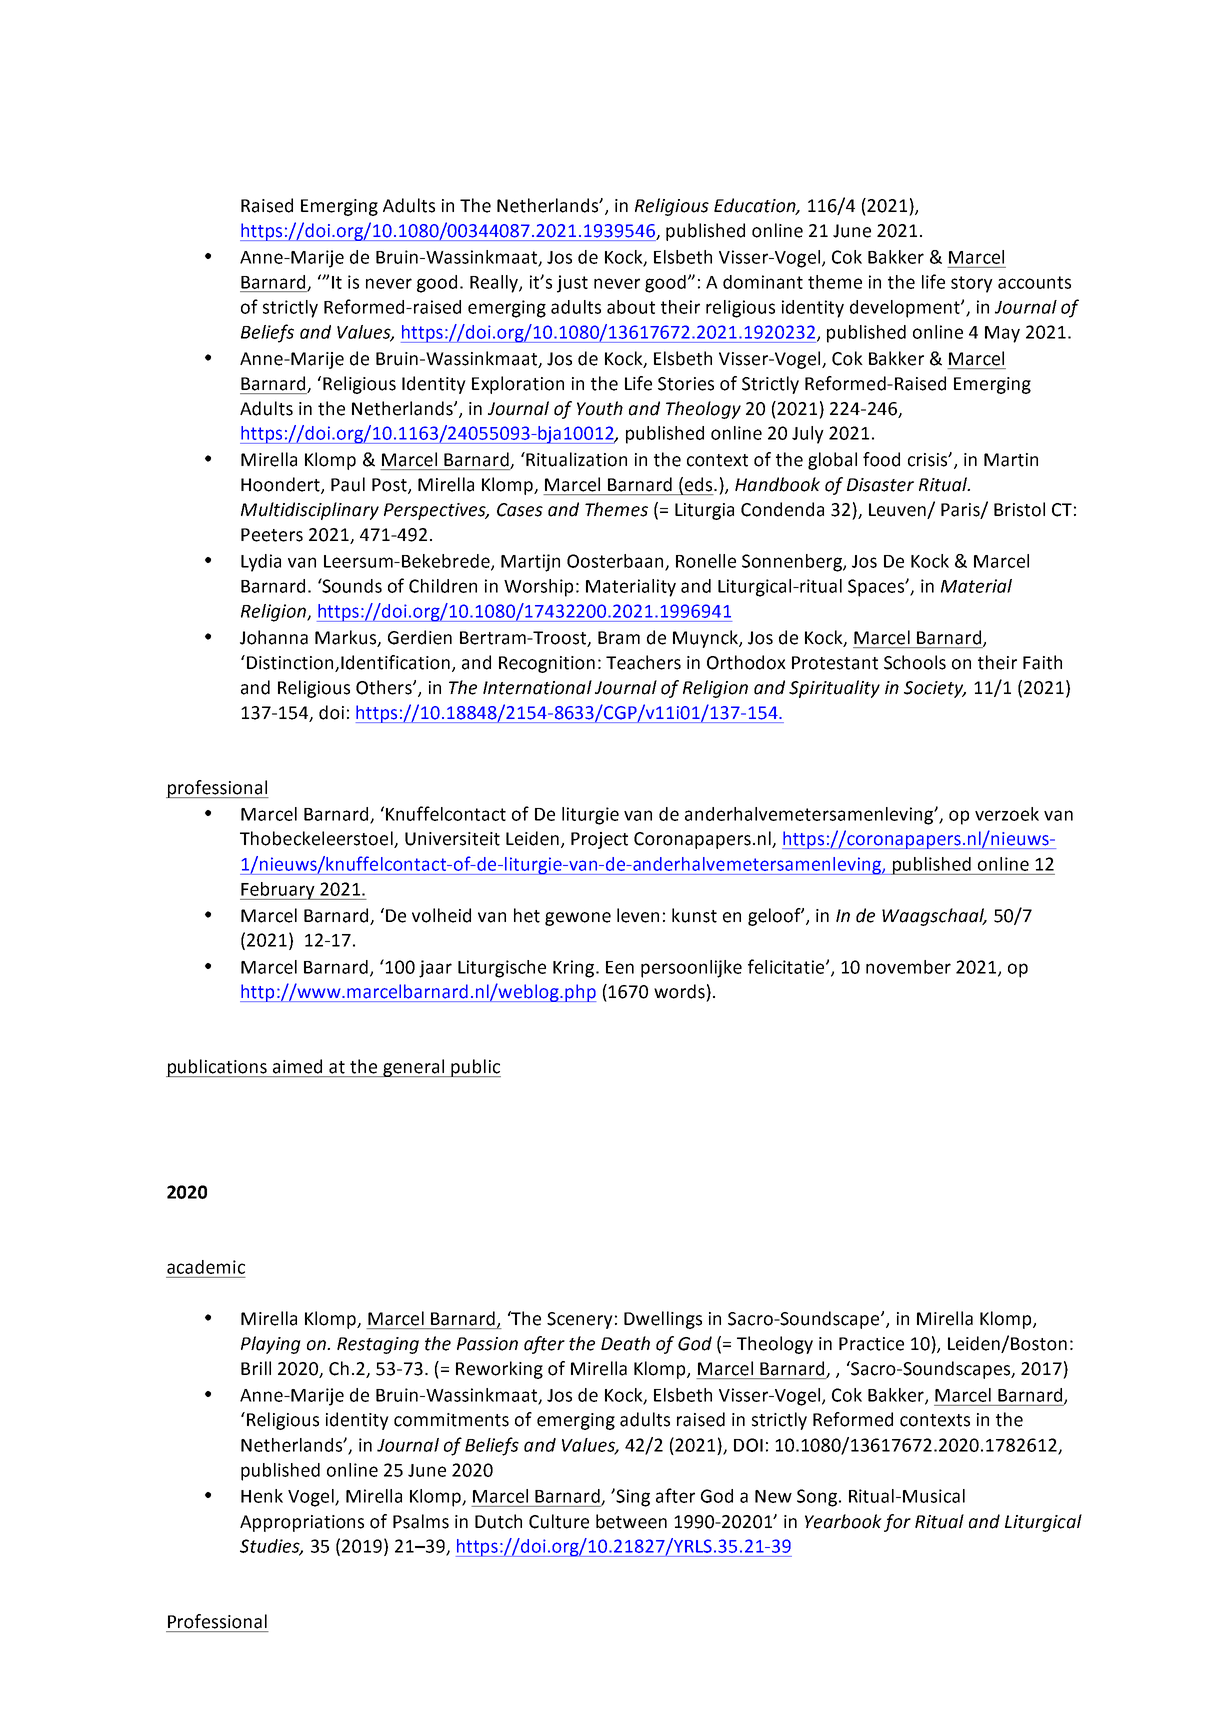 This image has height=1729, width=1222. What do you see at coordinates (631, 307) in the image?
I see `about` at bounding box center [631, 307].
